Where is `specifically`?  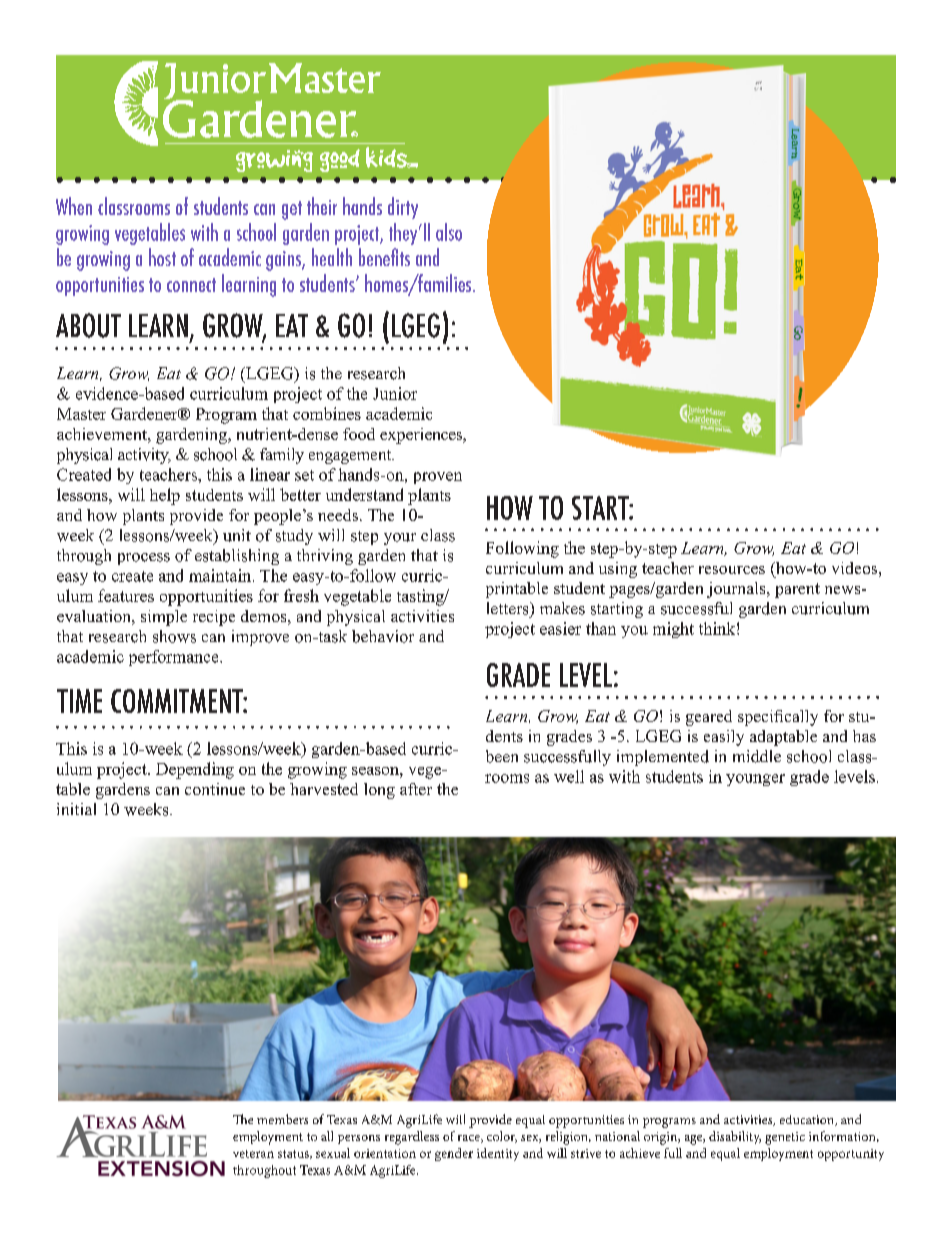
specifically is located at coordinates (778, 718).
